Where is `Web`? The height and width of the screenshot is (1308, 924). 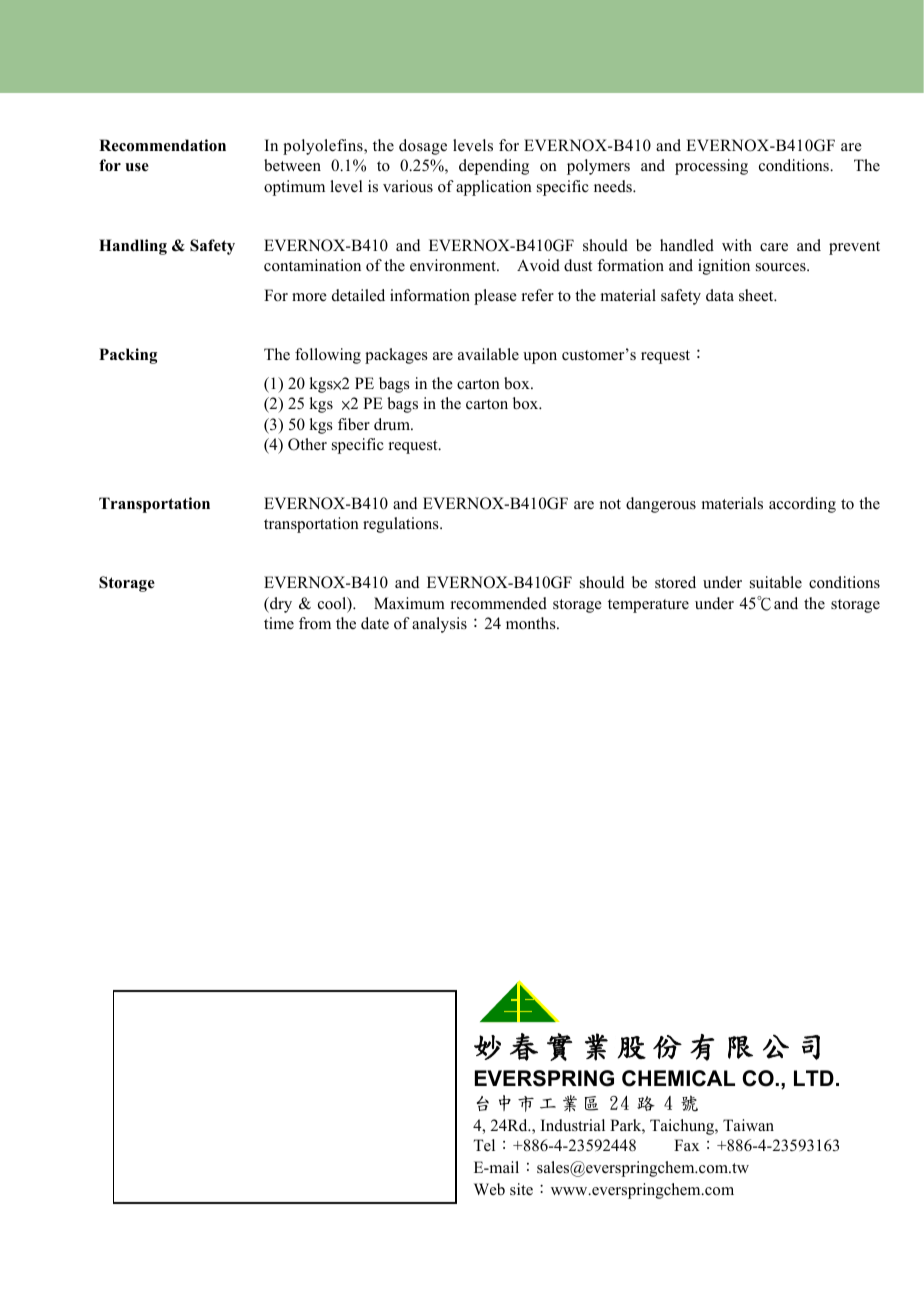 Web is located at coordinates (489, 1189).
